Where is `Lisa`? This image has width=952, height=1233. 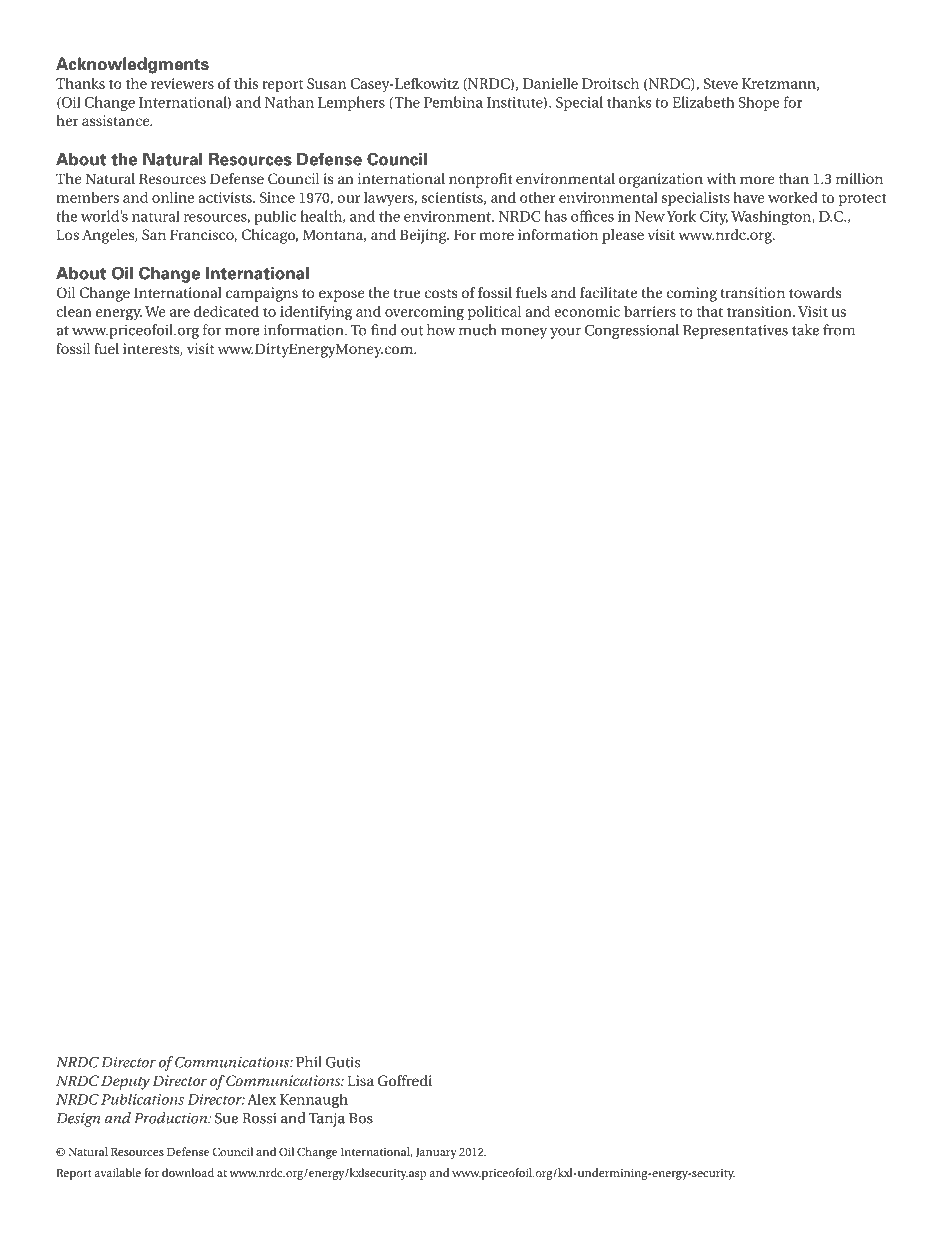
Lisa is located at coordinates (360, 1080).
